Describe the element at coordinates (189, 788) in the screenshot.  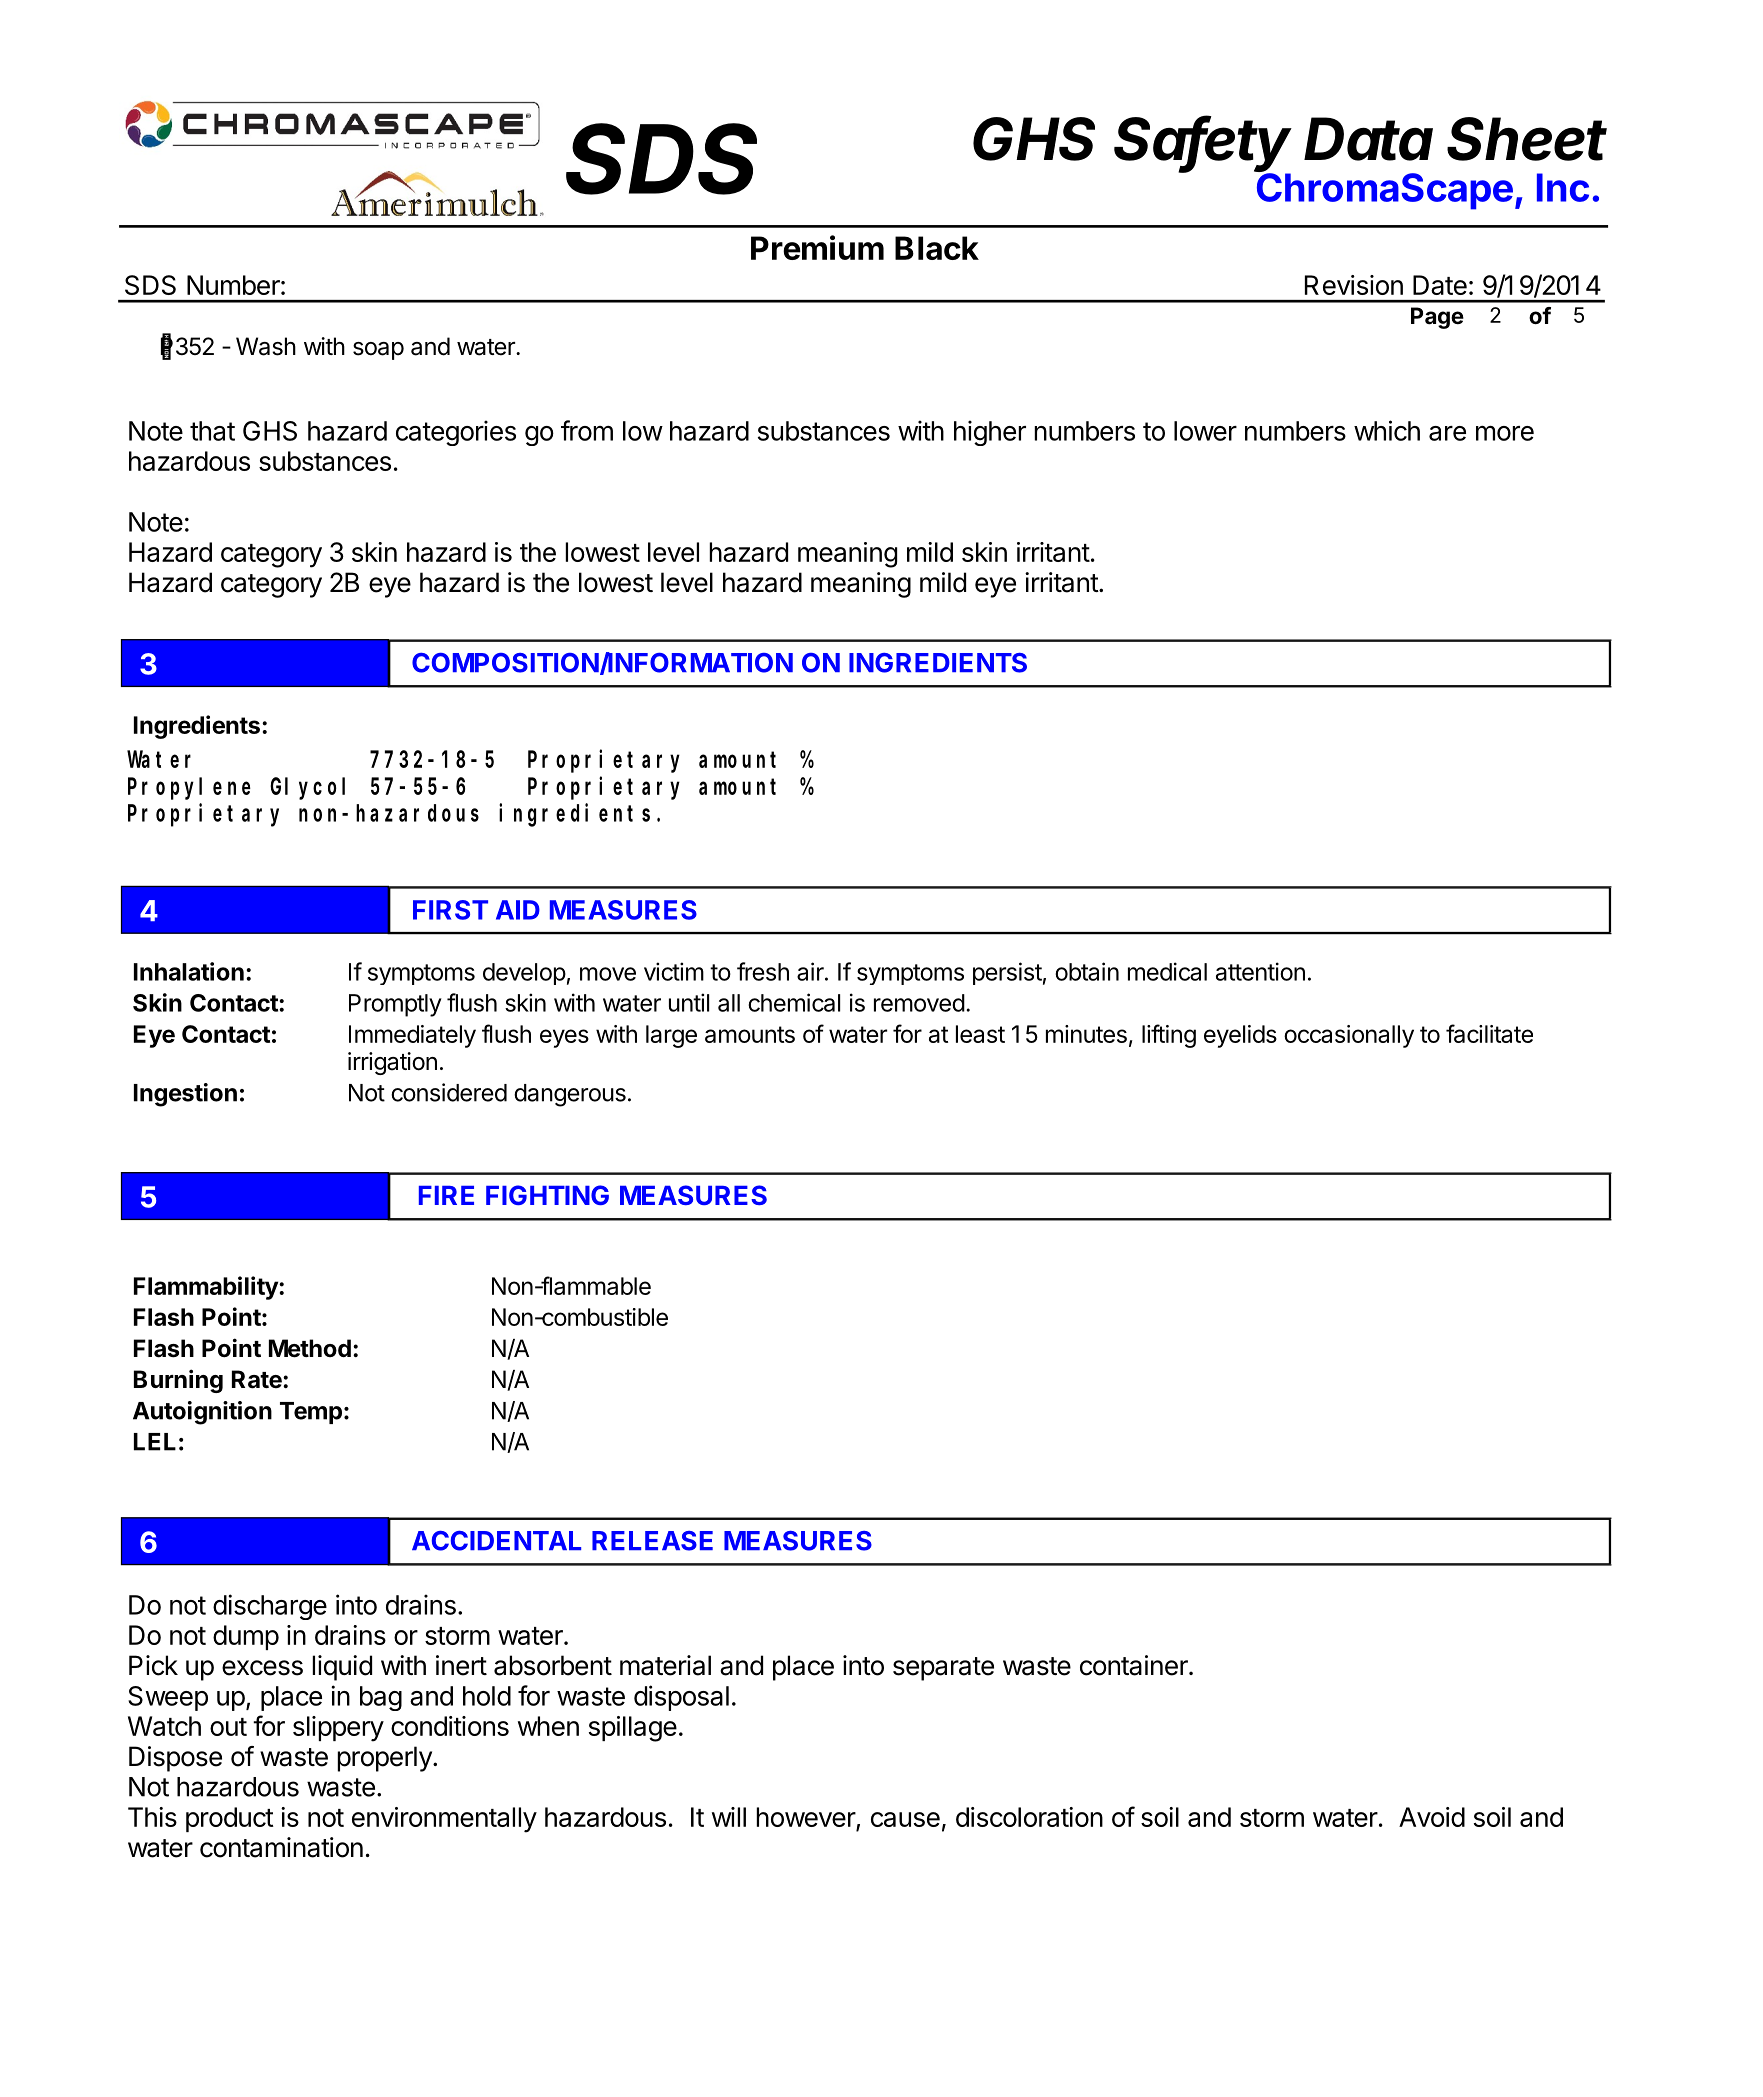
I see `Propylene` at that location.
